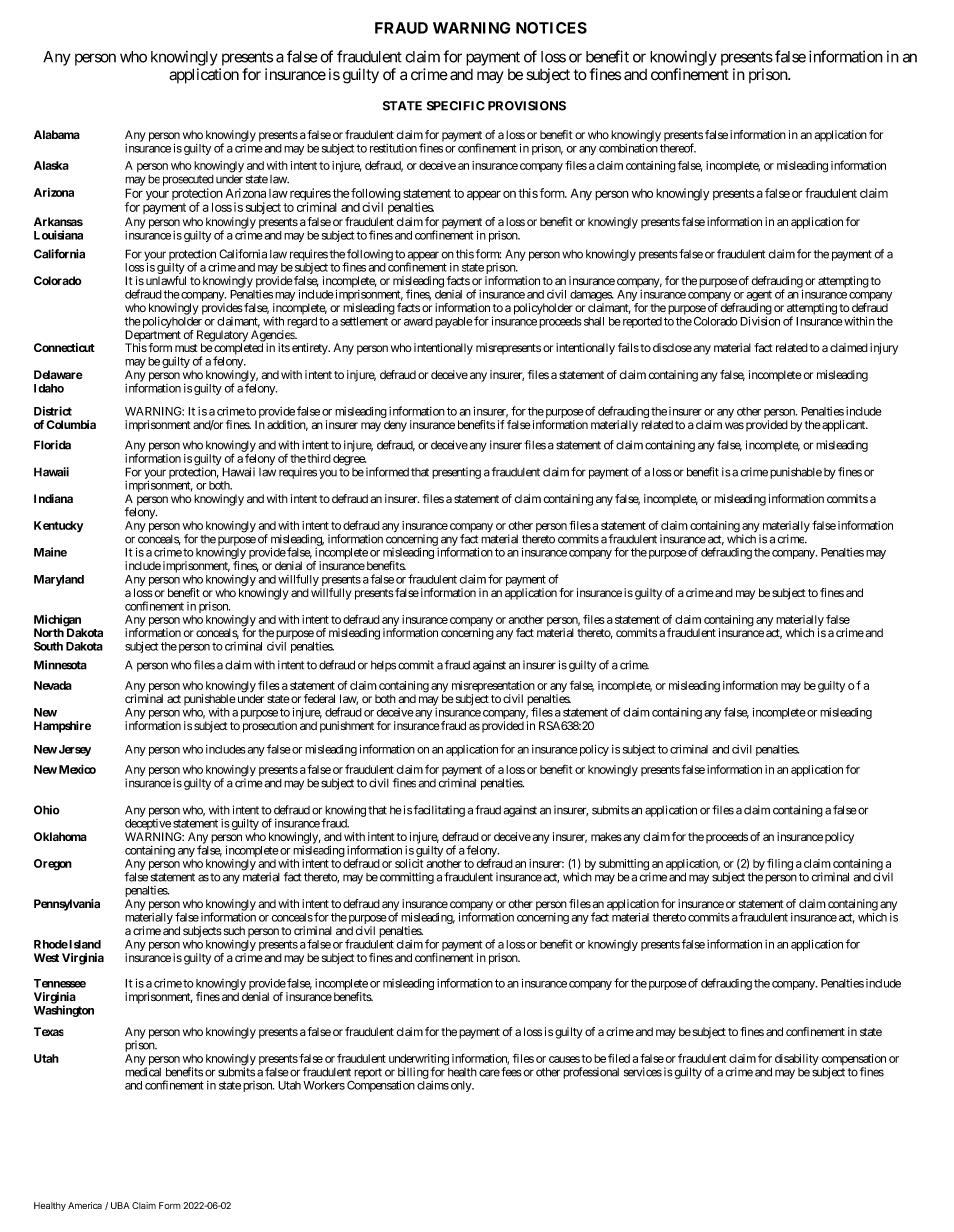 The image size is (954, 1232). What do you see at coordinates (456, 106) in the page?
I see `SPECIFIC` at bounding box center [456, 106].
